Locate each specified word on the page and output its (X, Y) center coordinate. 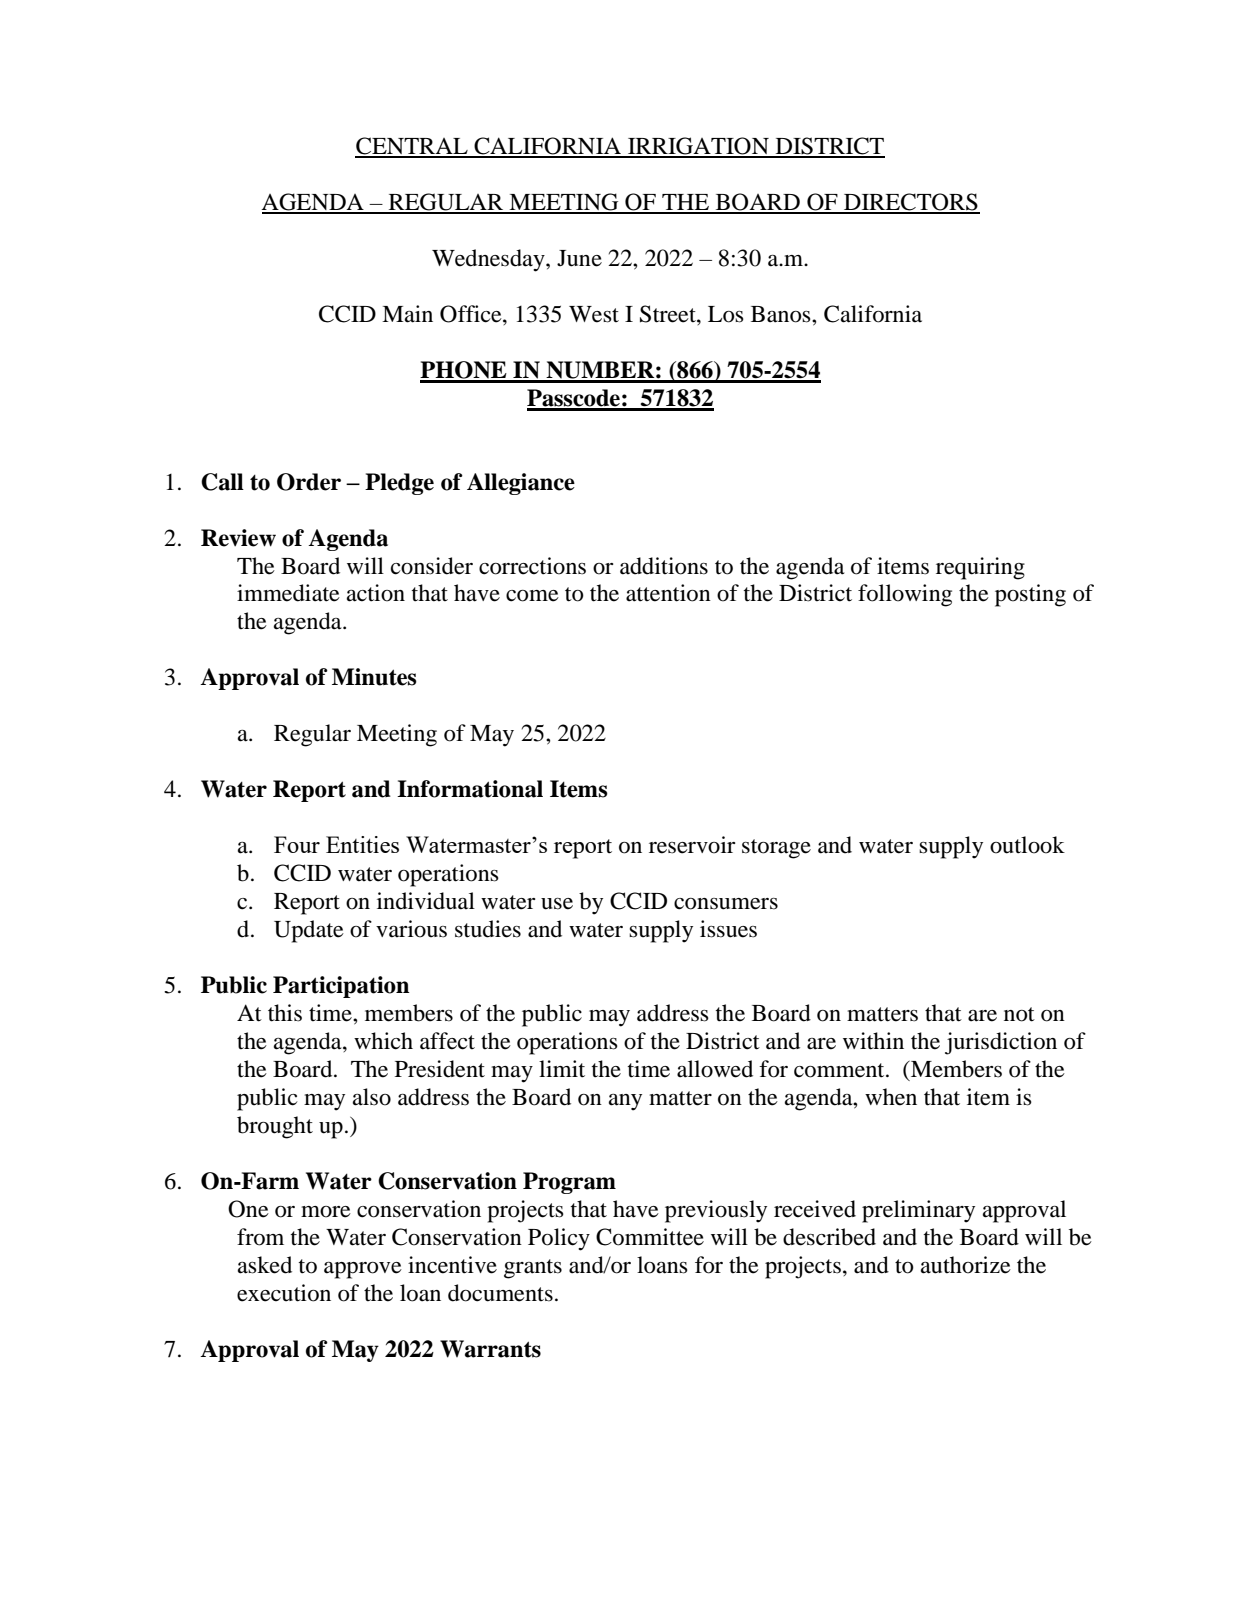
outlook (1027, 845)
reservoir (692, 845)
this (285, 1013)
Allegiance (521, 484)
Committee (650, 1237)
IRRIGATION (698, 147)
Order (309, 482)
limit (562, 1069)
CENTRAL (412, 147)
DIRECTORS (911, 203)
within (873, 1041)
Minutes (374, 677)
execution (284, 1293)
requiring (980, 568)
